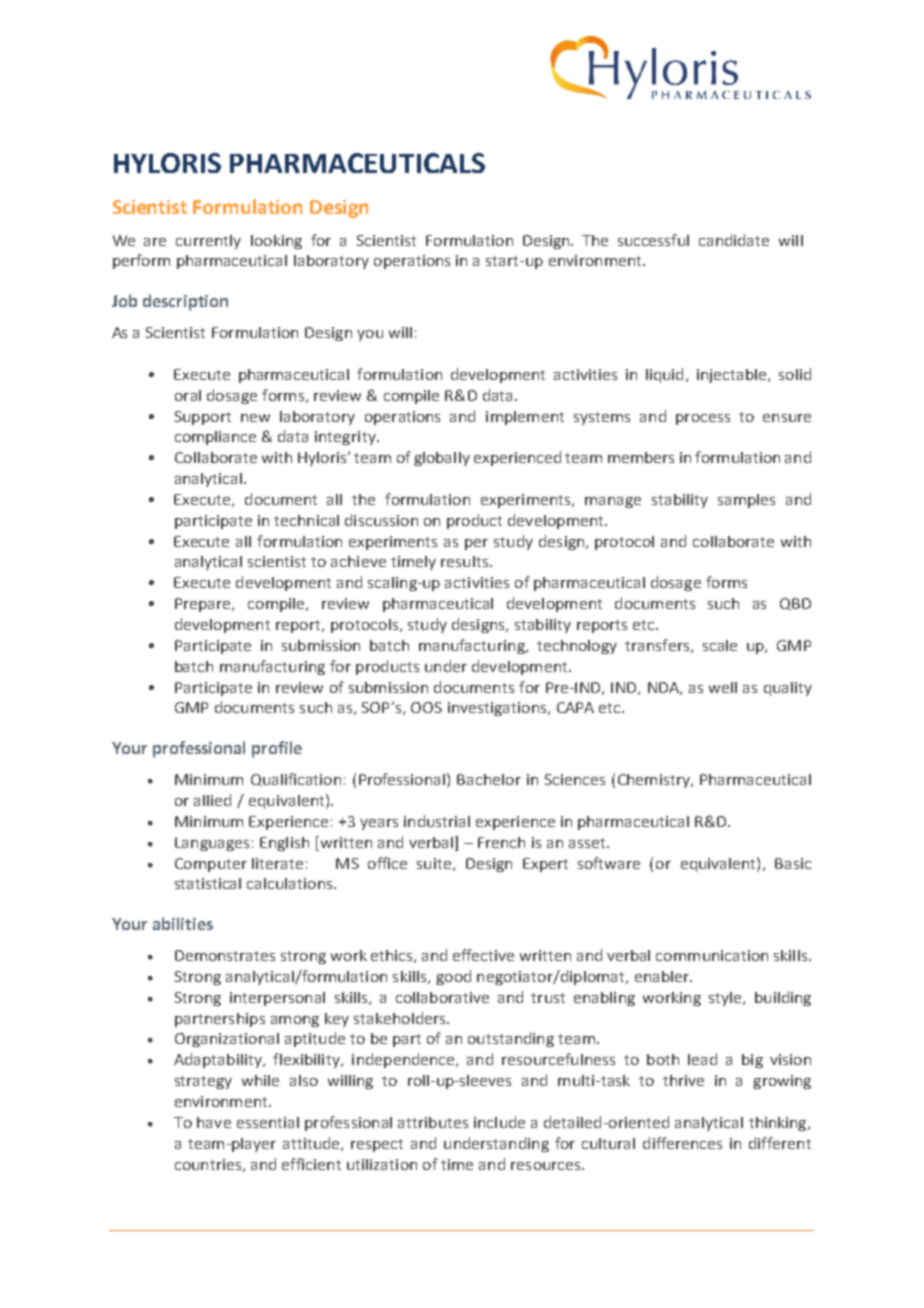  What do you see at coordinates (723, 687) in the document?
I see `well` at bounding box center [723, 687].
